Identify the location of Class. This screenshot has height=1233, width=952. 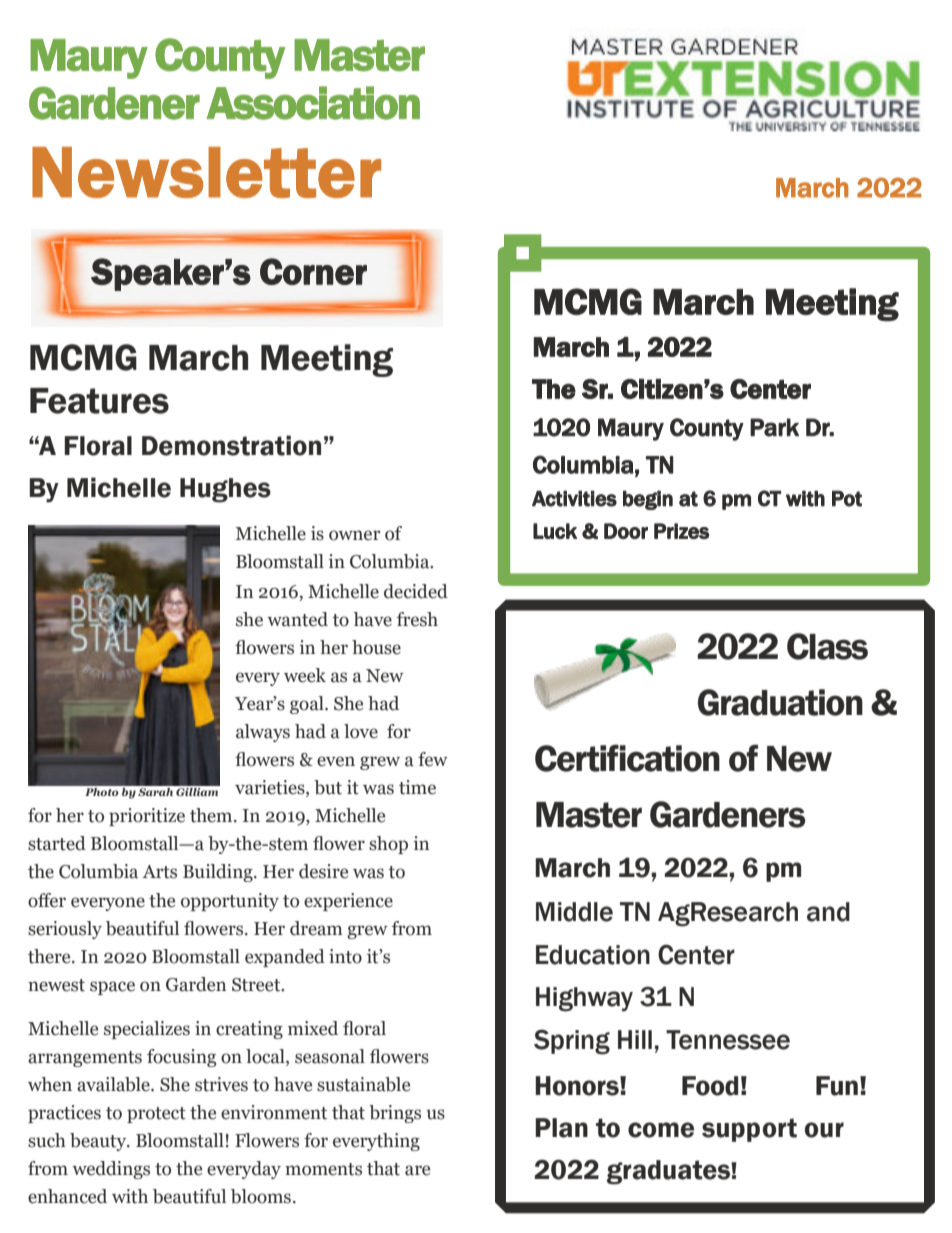
(827, 646).
